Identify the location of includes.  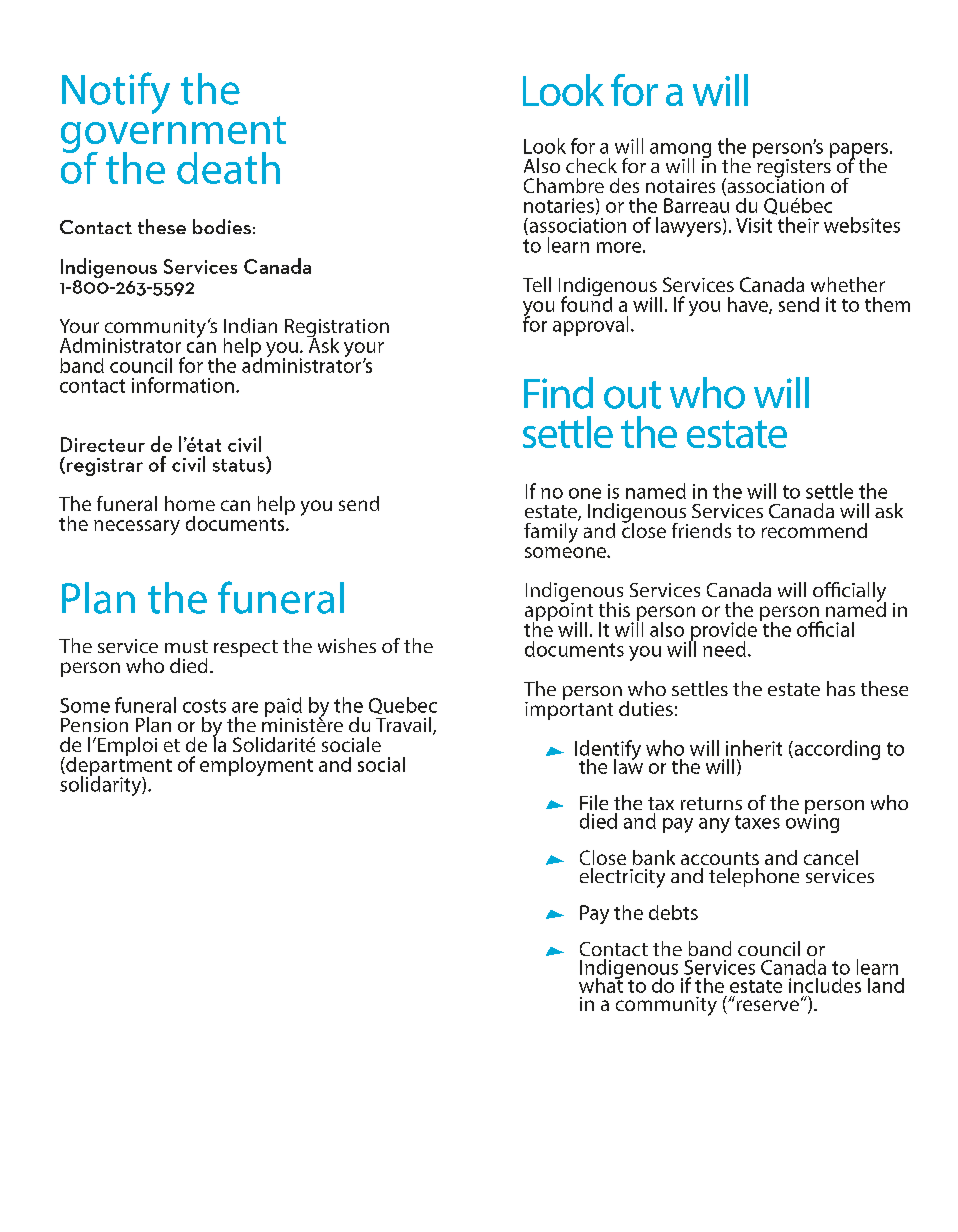
(825, 985).
